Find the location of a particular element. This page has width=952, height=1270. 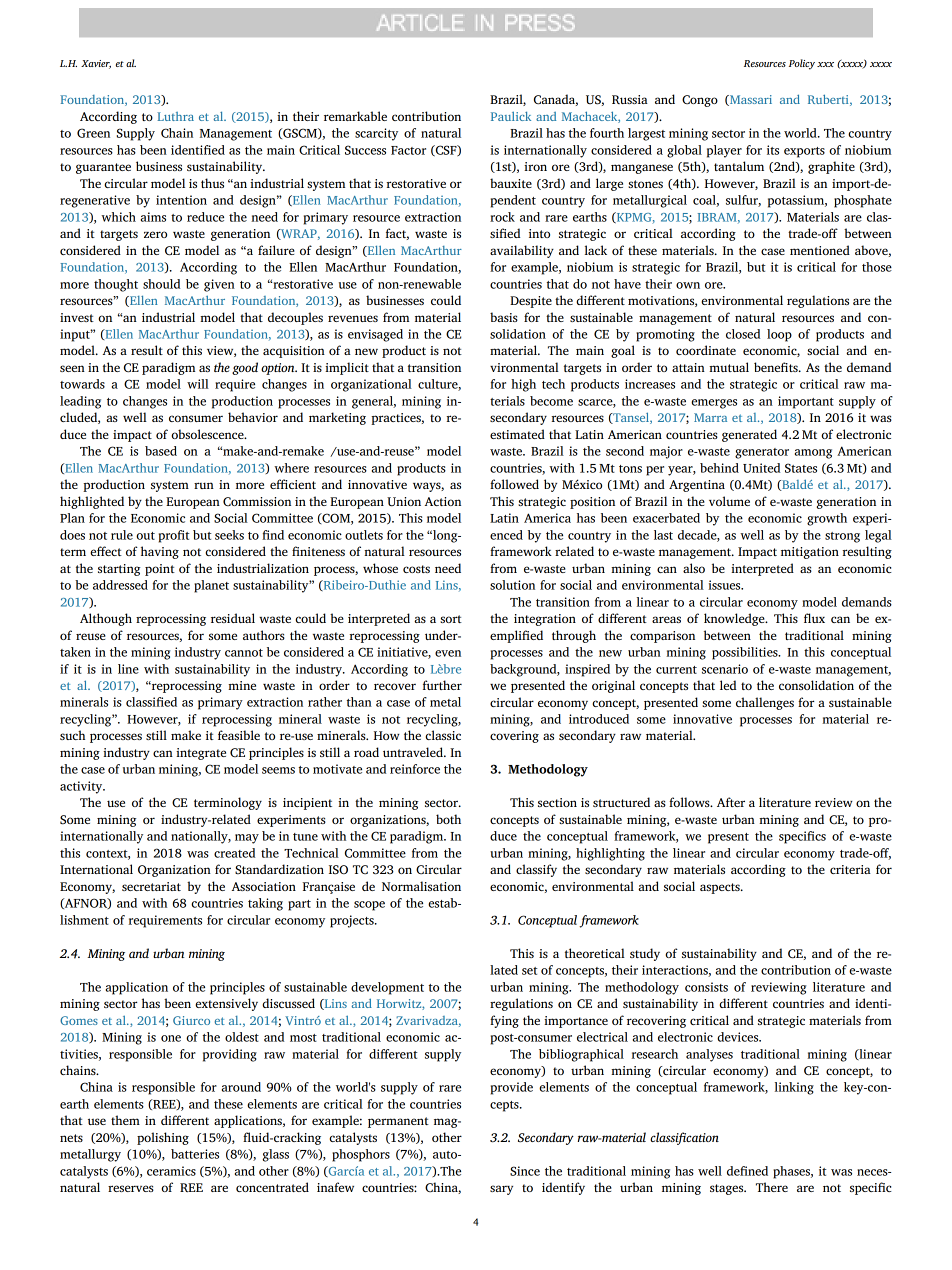

Luthra is located at coordinates (175, 116).
